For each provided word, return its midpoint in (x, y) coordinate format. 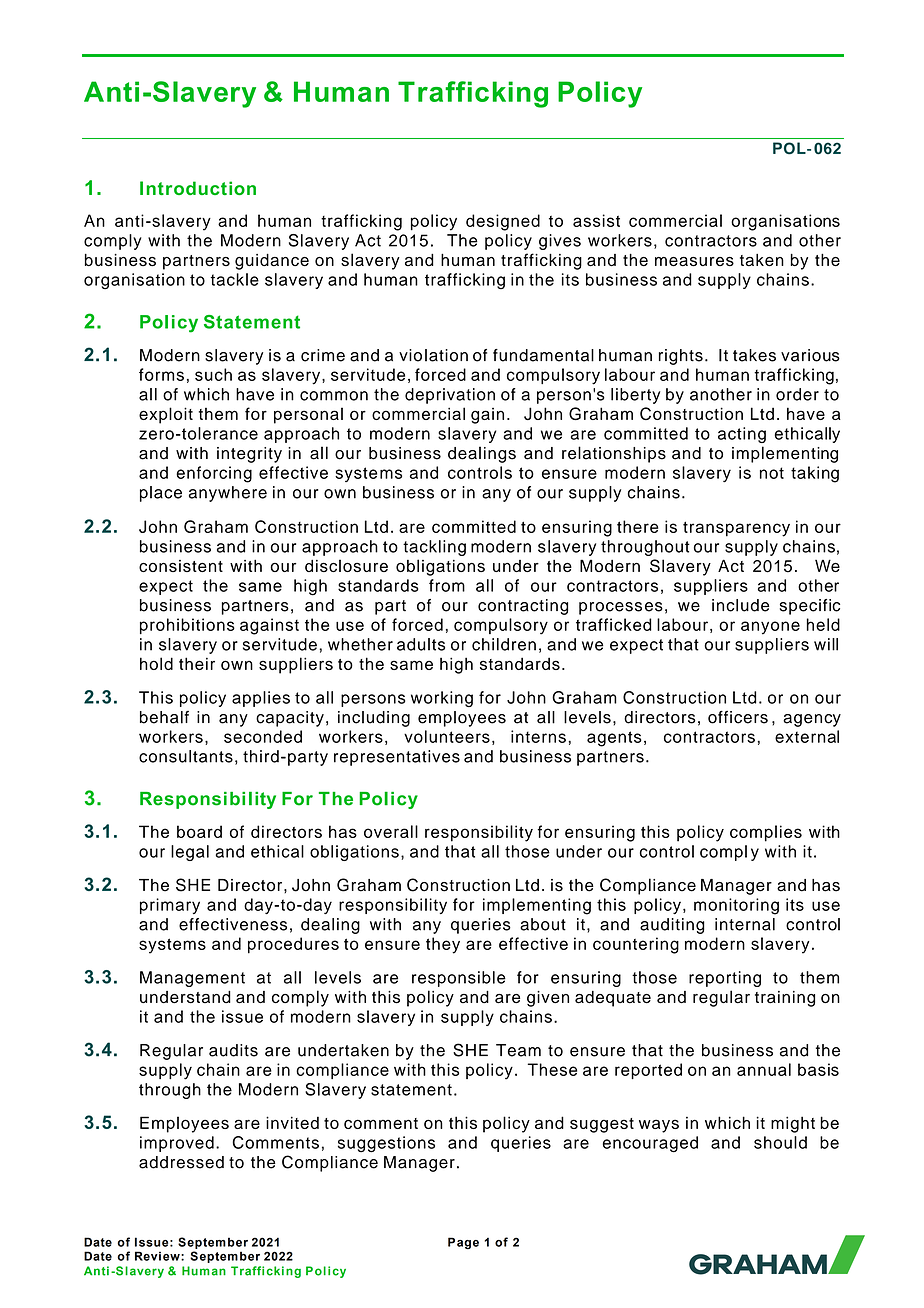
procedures (293, 945)
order (797, 394)
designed (503, 222)
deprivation (450, 396)
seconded (263, 736)
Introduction (198, 188)
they (443, 945)
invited (292, 1122)
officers (738, 717)
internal (745, 924)
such (213, 374)
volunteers (447, 736)
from (447, 585)
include (740, 605)
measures (694, 262)
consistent (181, 566)
